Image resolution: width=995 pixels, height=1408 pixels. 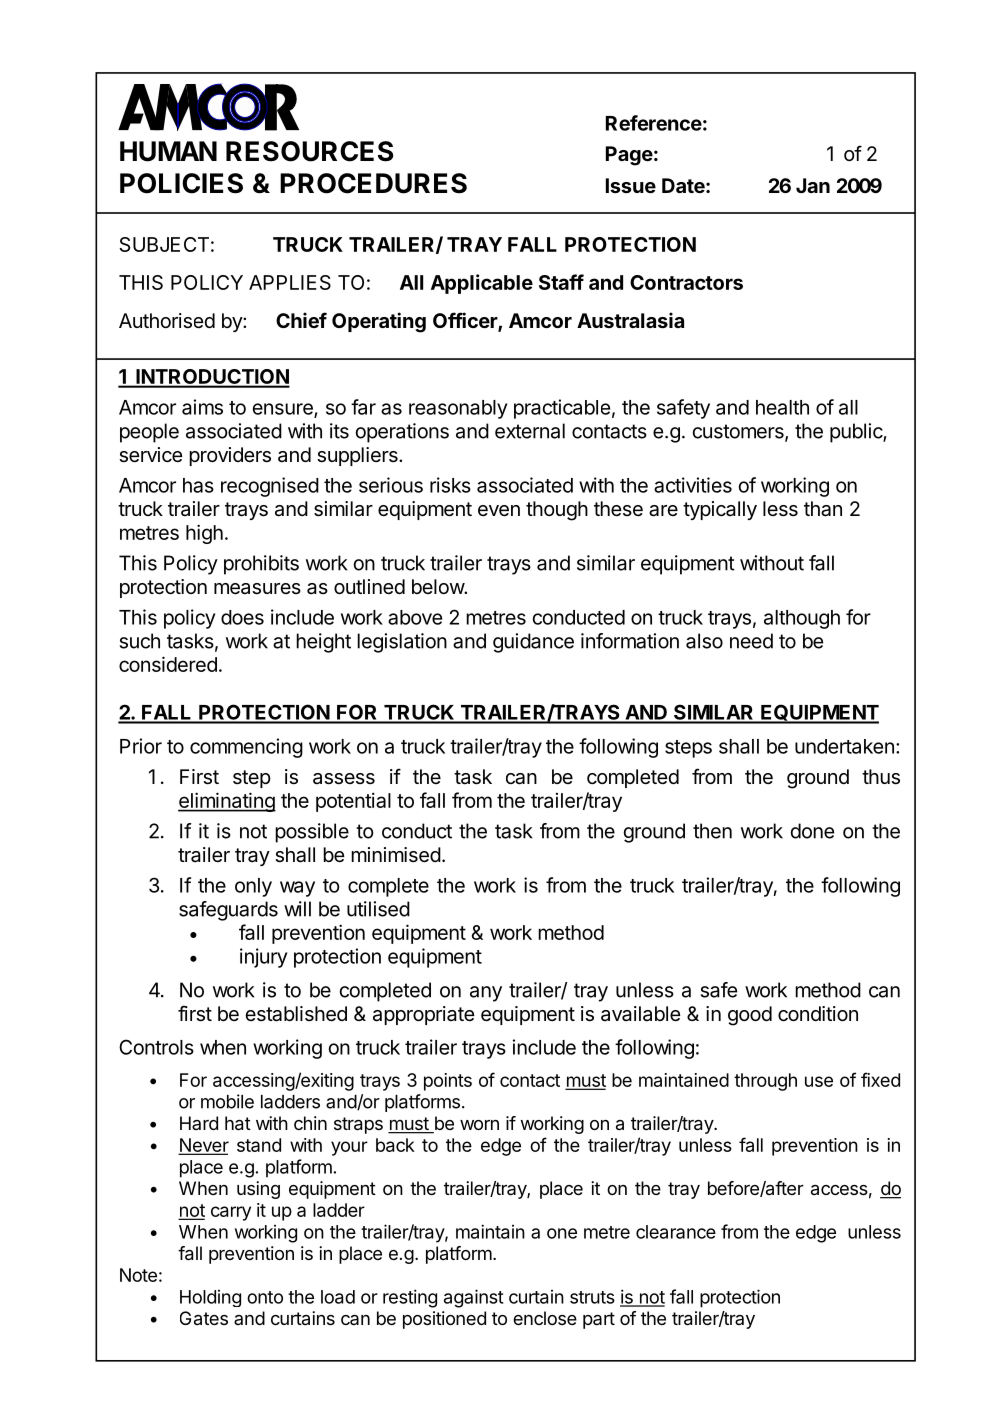 What do you see at coordinates (450, 485) in the page?
I see `risks` at bounding box center [450, 485].
